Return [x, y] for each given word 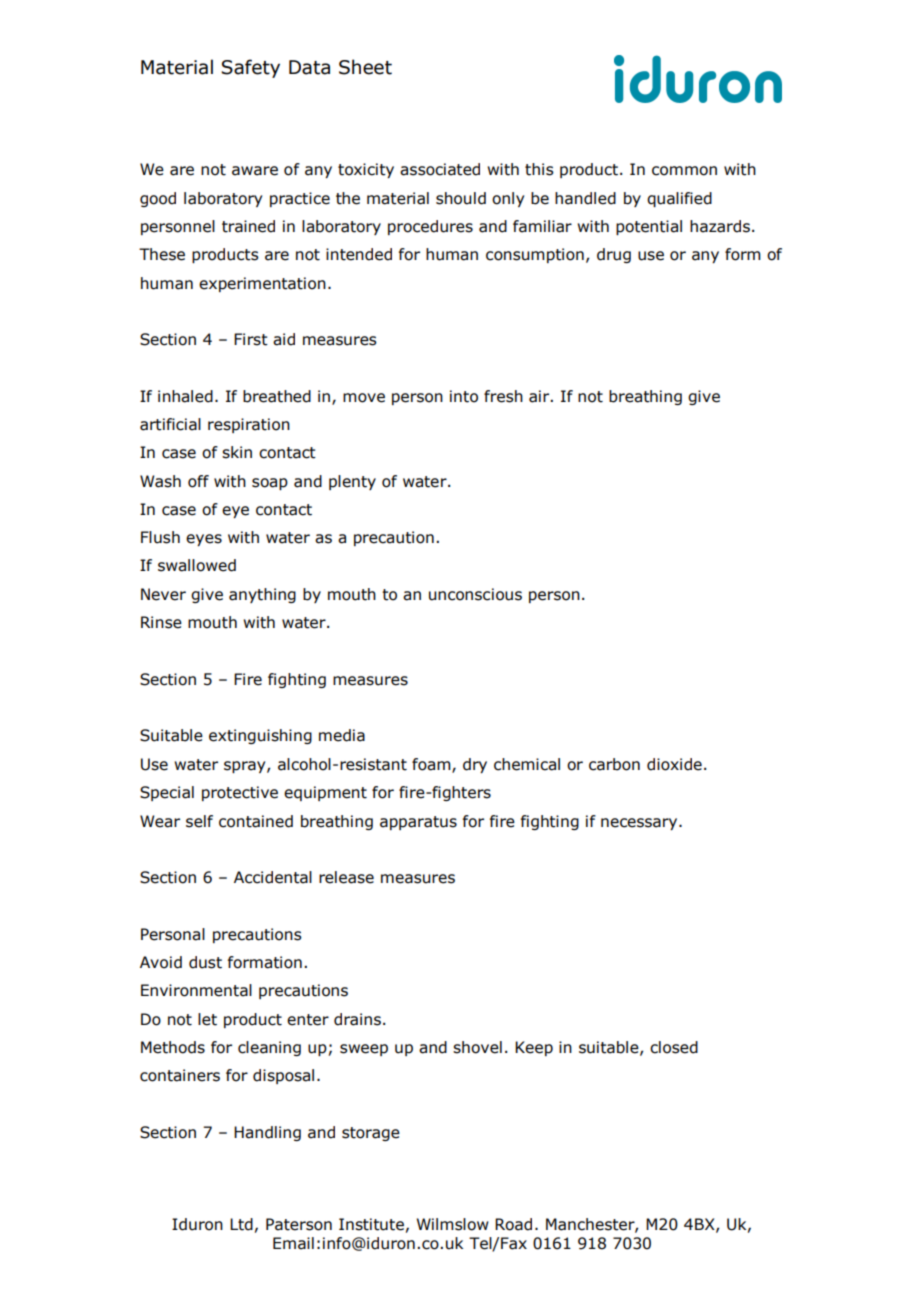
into [464, 396]
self [199, 821]
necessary [640, 824]
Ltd [241, 1224]
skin [237, 452]
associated [440, 169]
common [684, 171]
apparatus [418, 823]
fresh [503, 396]
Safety [250, 68]
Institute [371, 1224]
